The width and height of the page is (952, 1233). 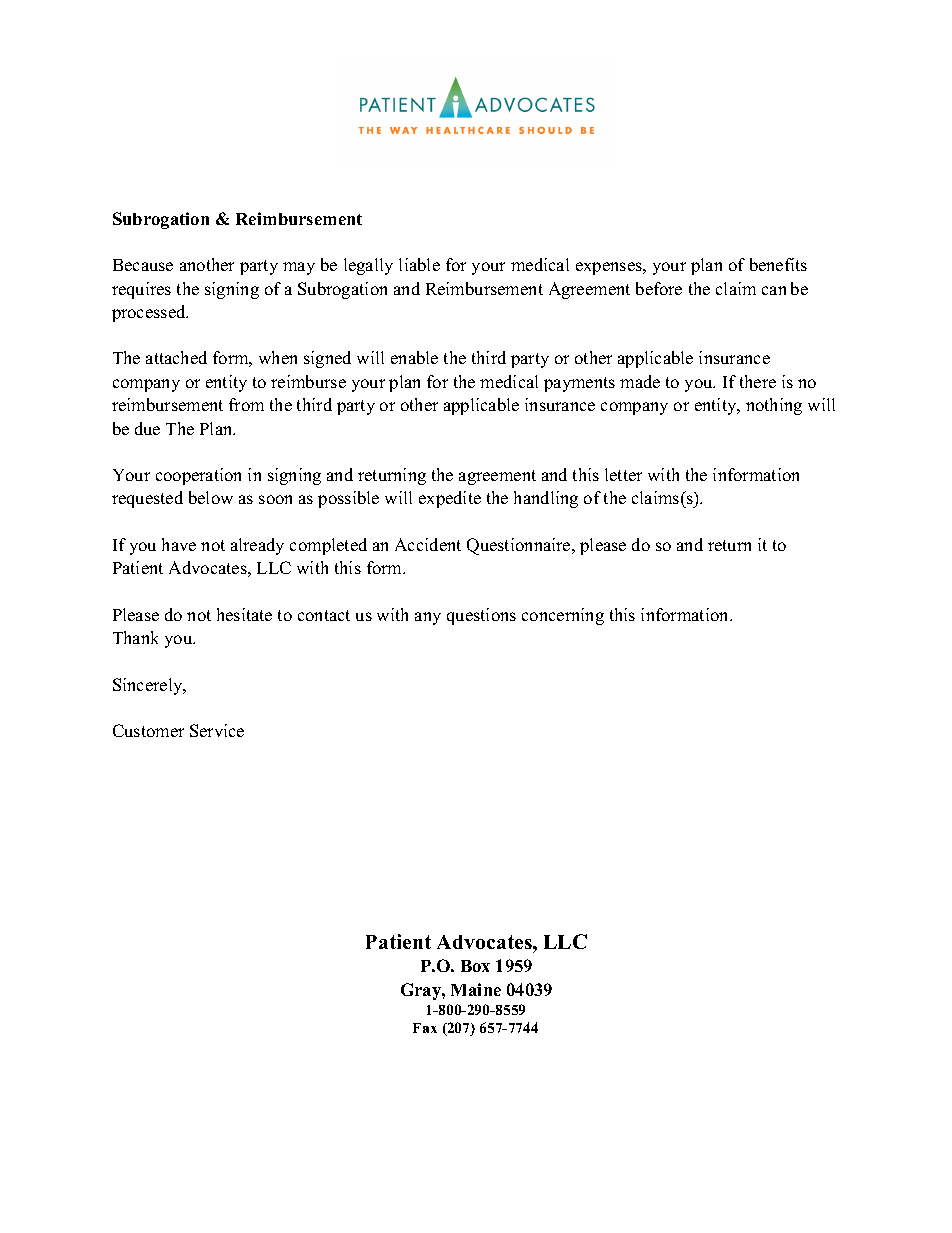 What do you see at coordinates (659, 288) in the page?
I see `before` at bounding box center [659, 288].
